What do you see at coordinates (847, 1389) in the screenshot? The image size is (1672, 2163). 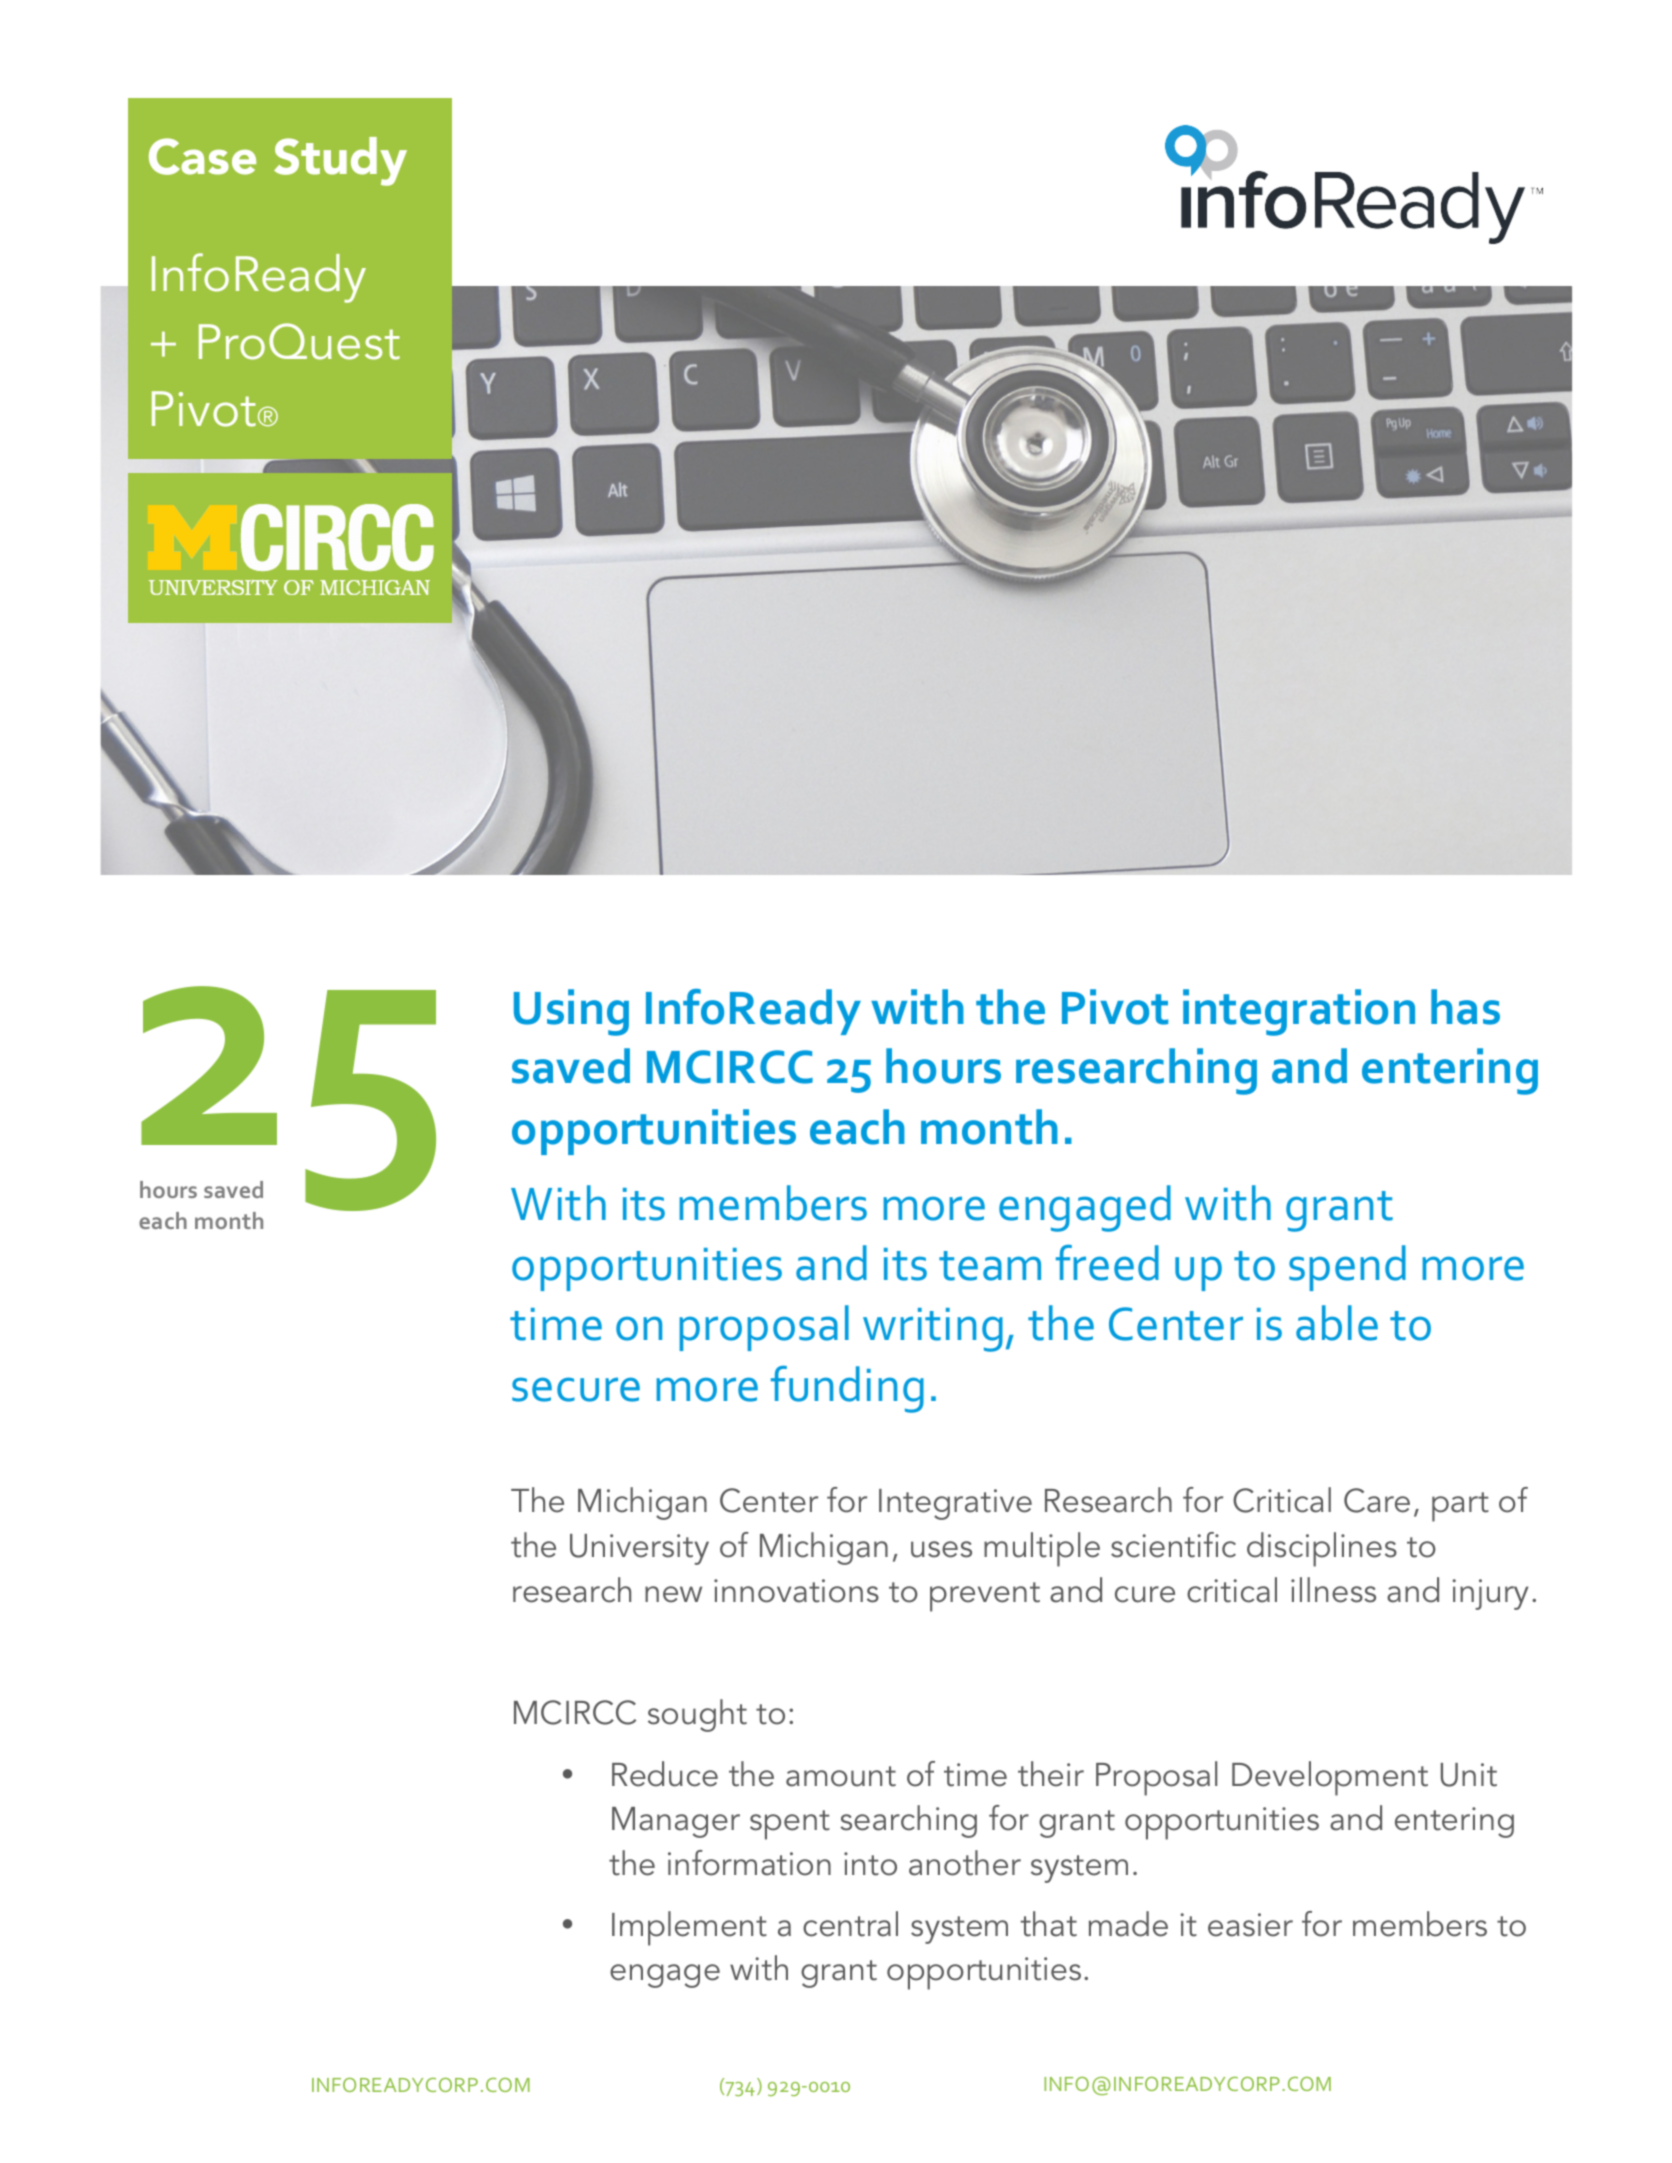 I see `funding` at bounding box center [847, 1389].
